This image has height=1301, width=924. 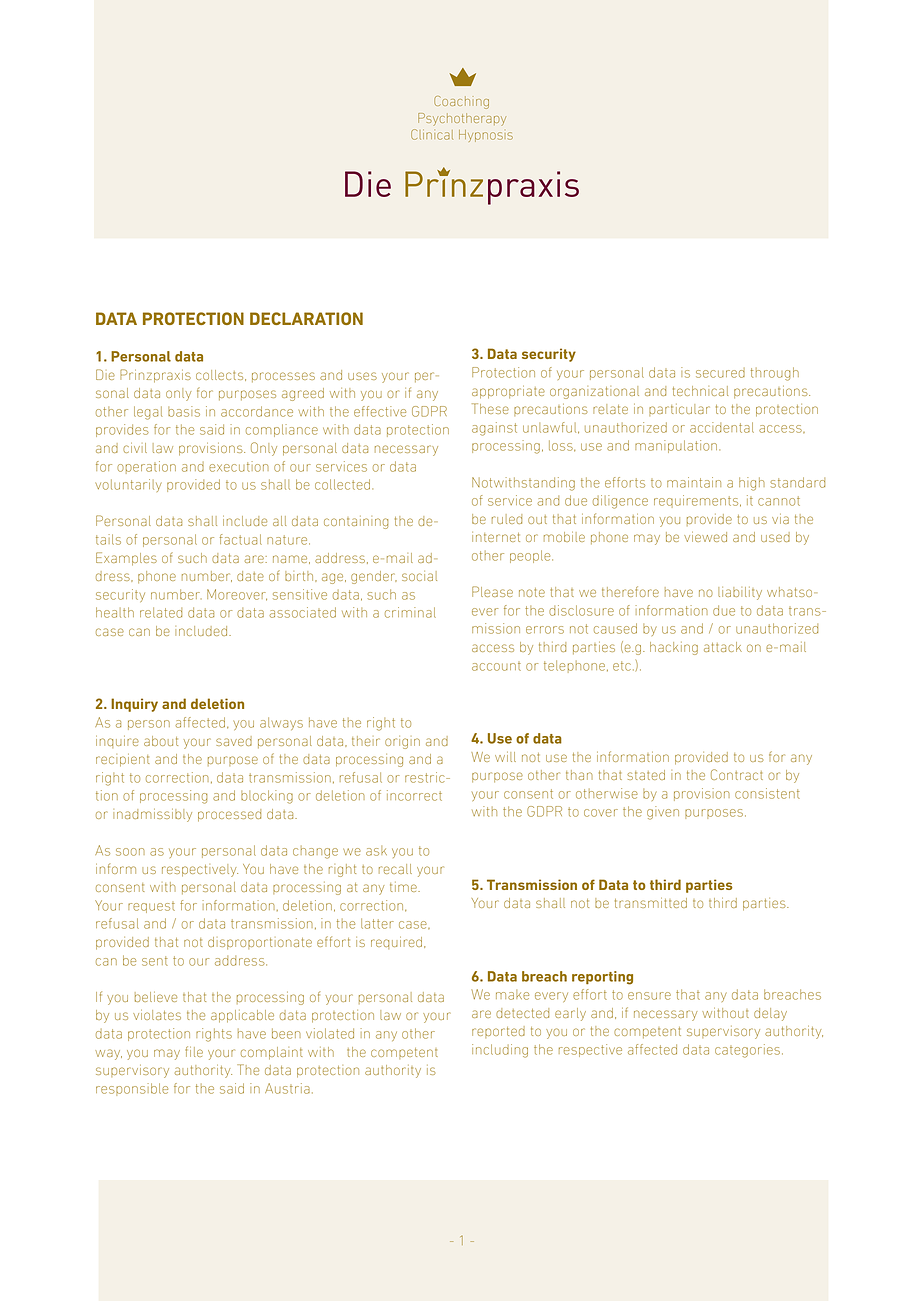 I want to click on Moreover, so click(x=237, y=595).
